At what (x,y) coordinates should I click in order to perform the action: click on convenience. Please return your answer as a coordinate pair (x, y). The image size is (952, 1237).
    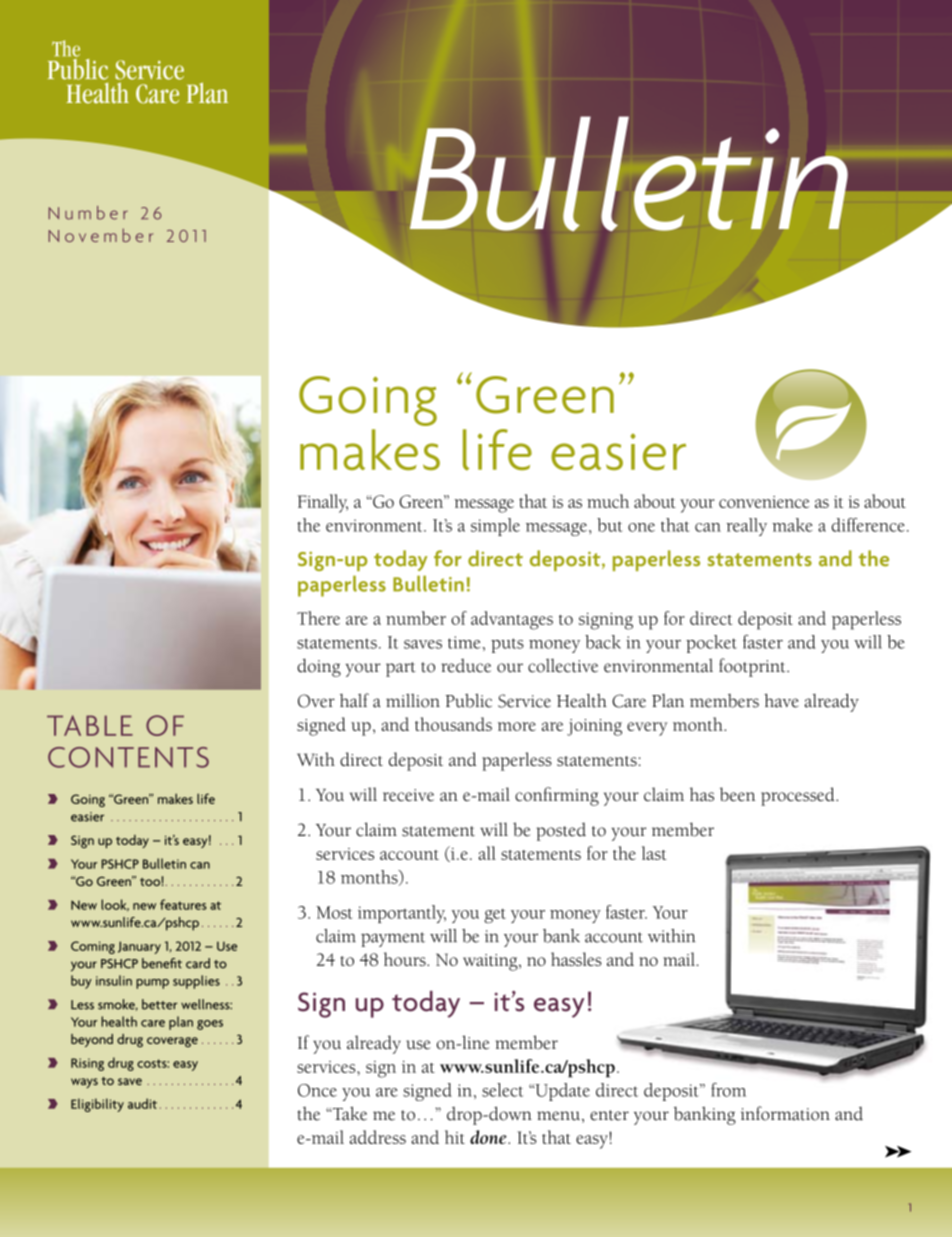
    Looking at the image, I should click on (764, 502).
